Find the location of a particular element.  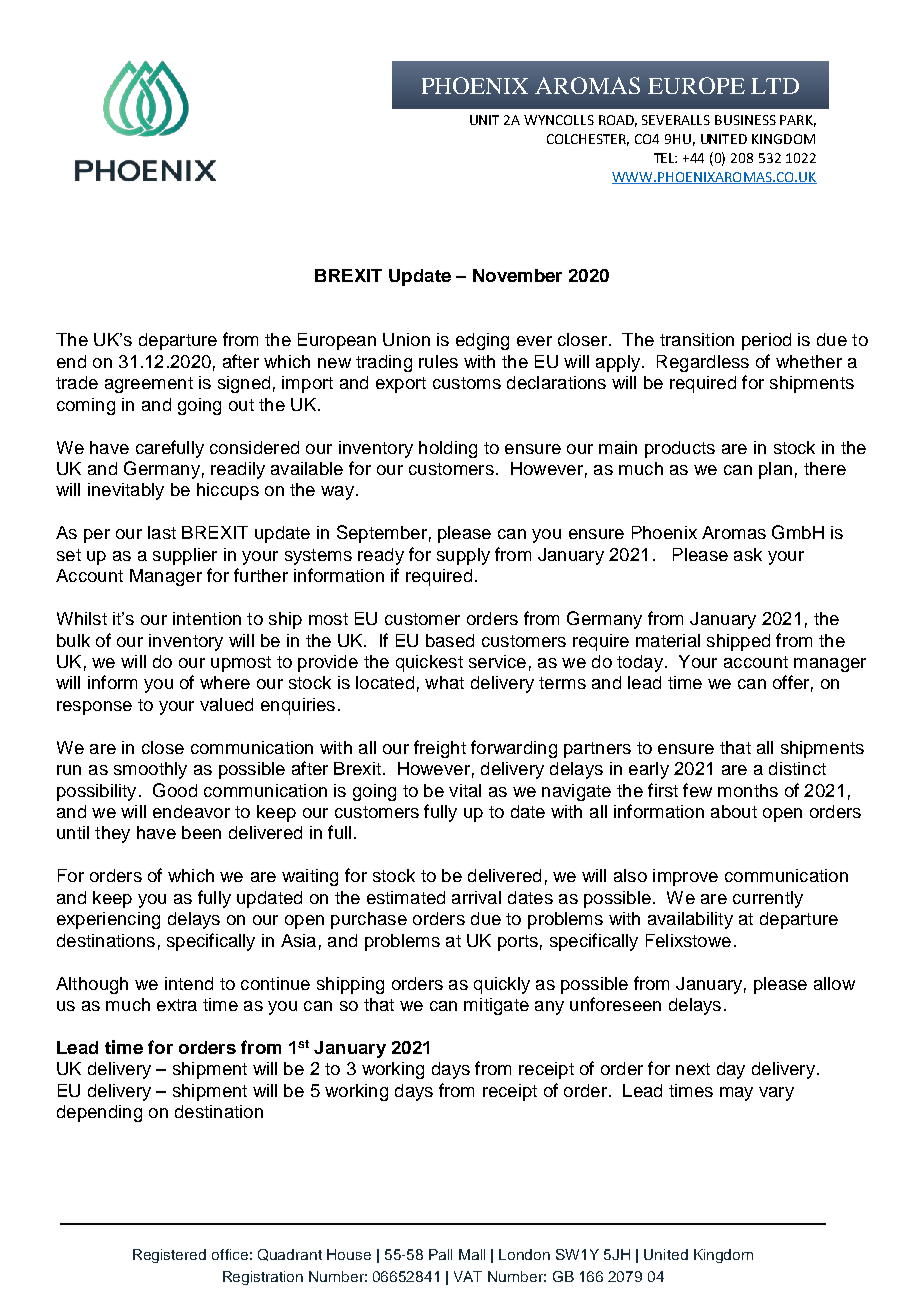

BUSINESS is located at coordinates (745, 120).
